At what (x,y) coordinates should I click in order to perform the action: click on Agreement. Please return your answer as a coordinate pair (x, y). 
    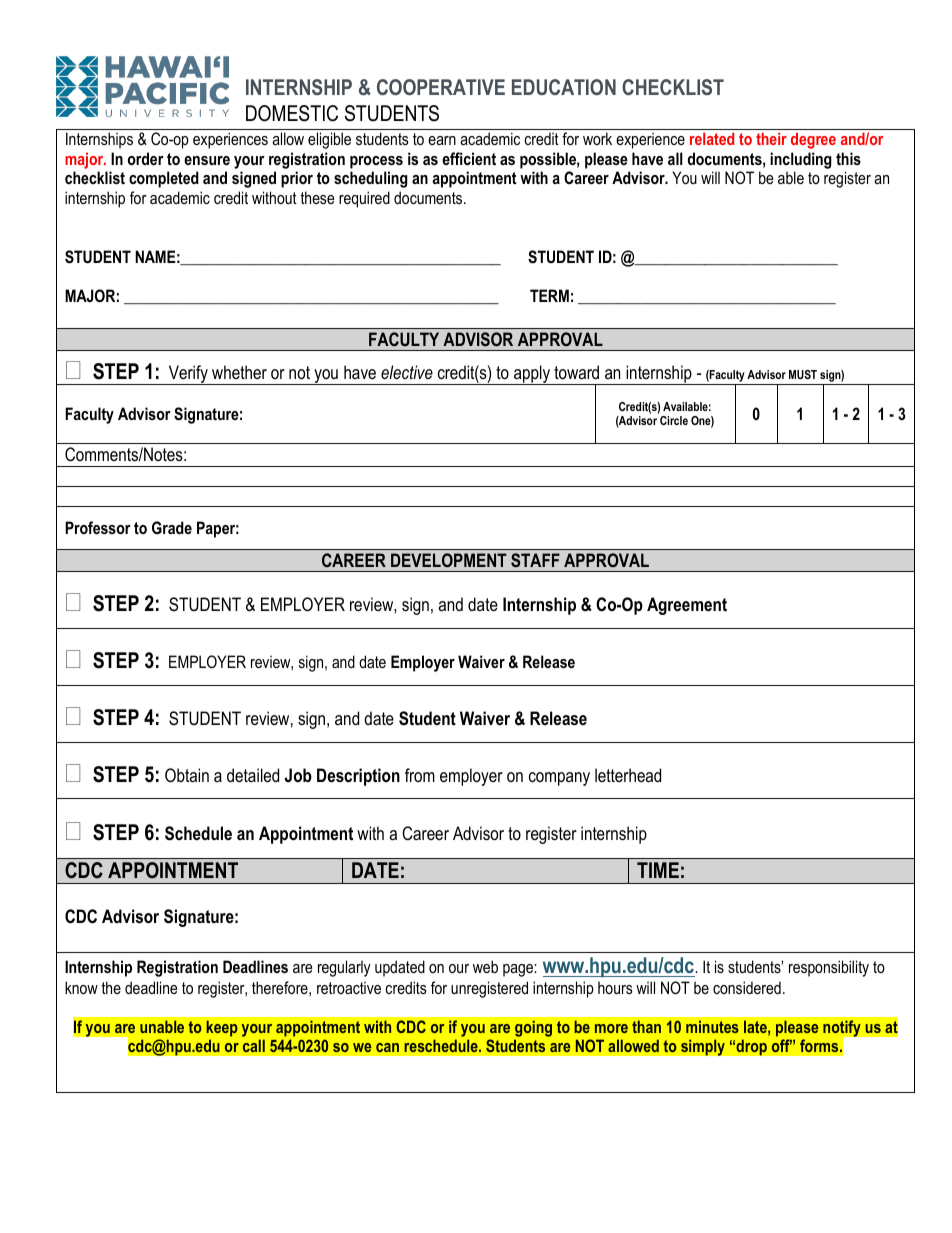
    Looking at the image, I should click on (687, 606).
